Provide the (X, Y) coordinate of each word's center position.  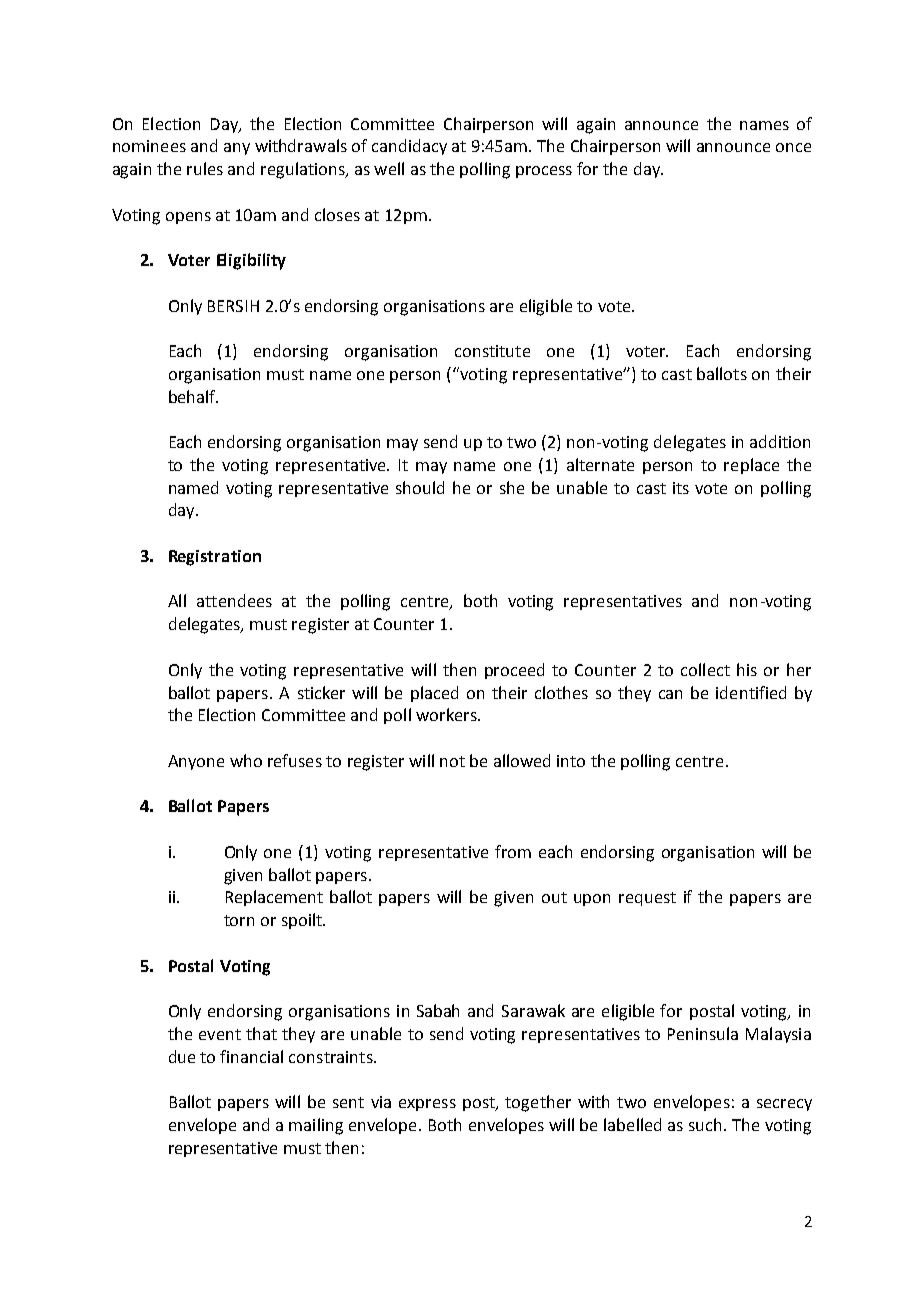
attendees (234, 600)
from (513, 851)
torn (239, 920)
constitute (492, 351)
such (705, 1124)
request (647, 899)
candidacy (409, 147)
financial (251, 1056)
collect (705, 669)
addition (780, 441)
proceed (514, 671)
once (793, 147)
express (427, 1105)
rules (205, 168)
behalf (193, 396)
